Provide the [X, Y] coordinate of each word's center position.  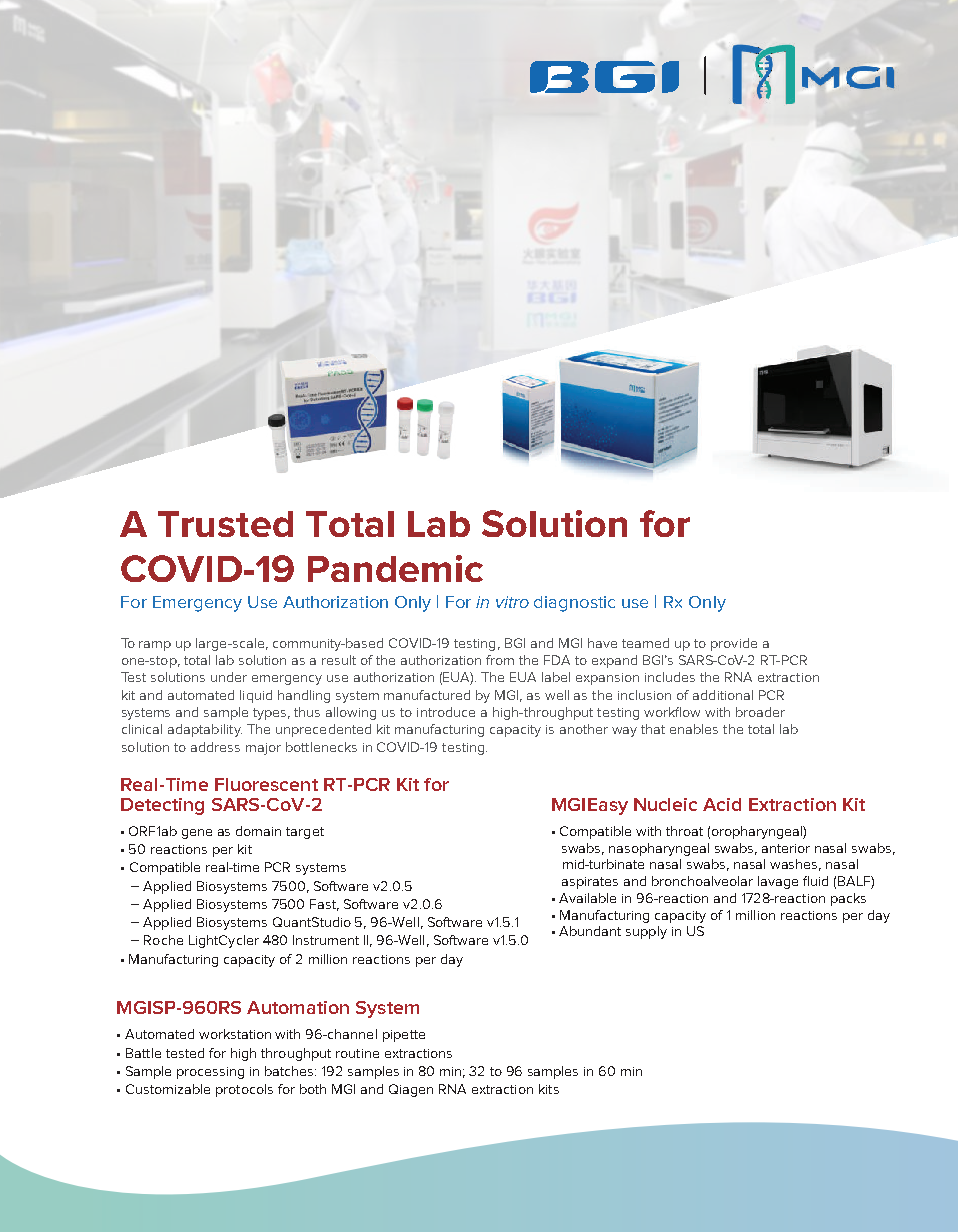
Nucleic [665, 804]
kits [549, 1089]
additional [723, 695]
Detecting [162, 806]
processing [210, 1073]
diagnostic [574, 604]
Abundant [590, 931]
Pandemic [395, 568]
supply [646, 932]
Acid [722, 804]
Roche [163, 940]
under [229, 677]
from [500, 660]
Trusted [225, 524]
